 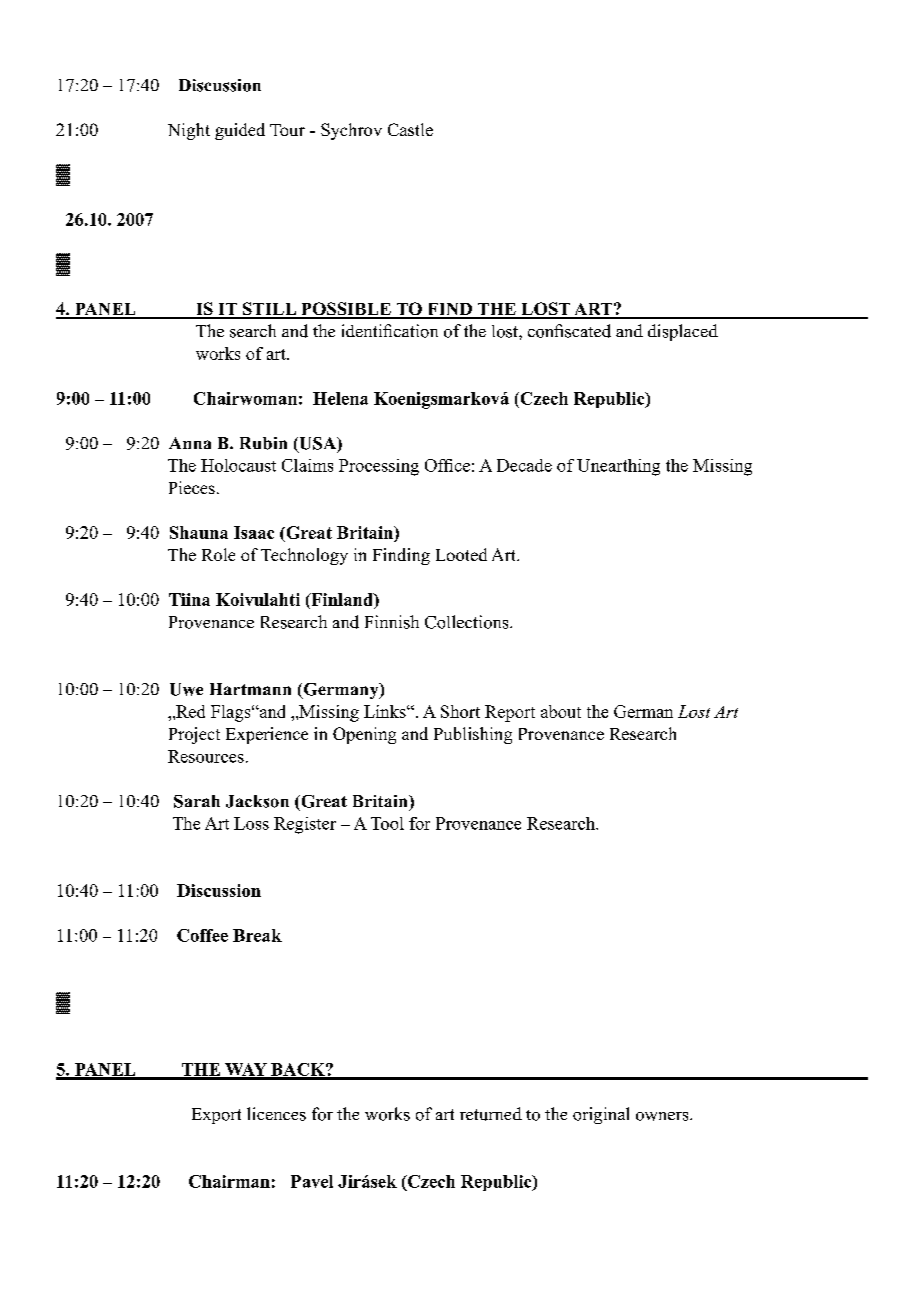 What do you see at coordinates (287, 130) in the screenshot?
I see `Tour` at bounding box center [287, 130].
